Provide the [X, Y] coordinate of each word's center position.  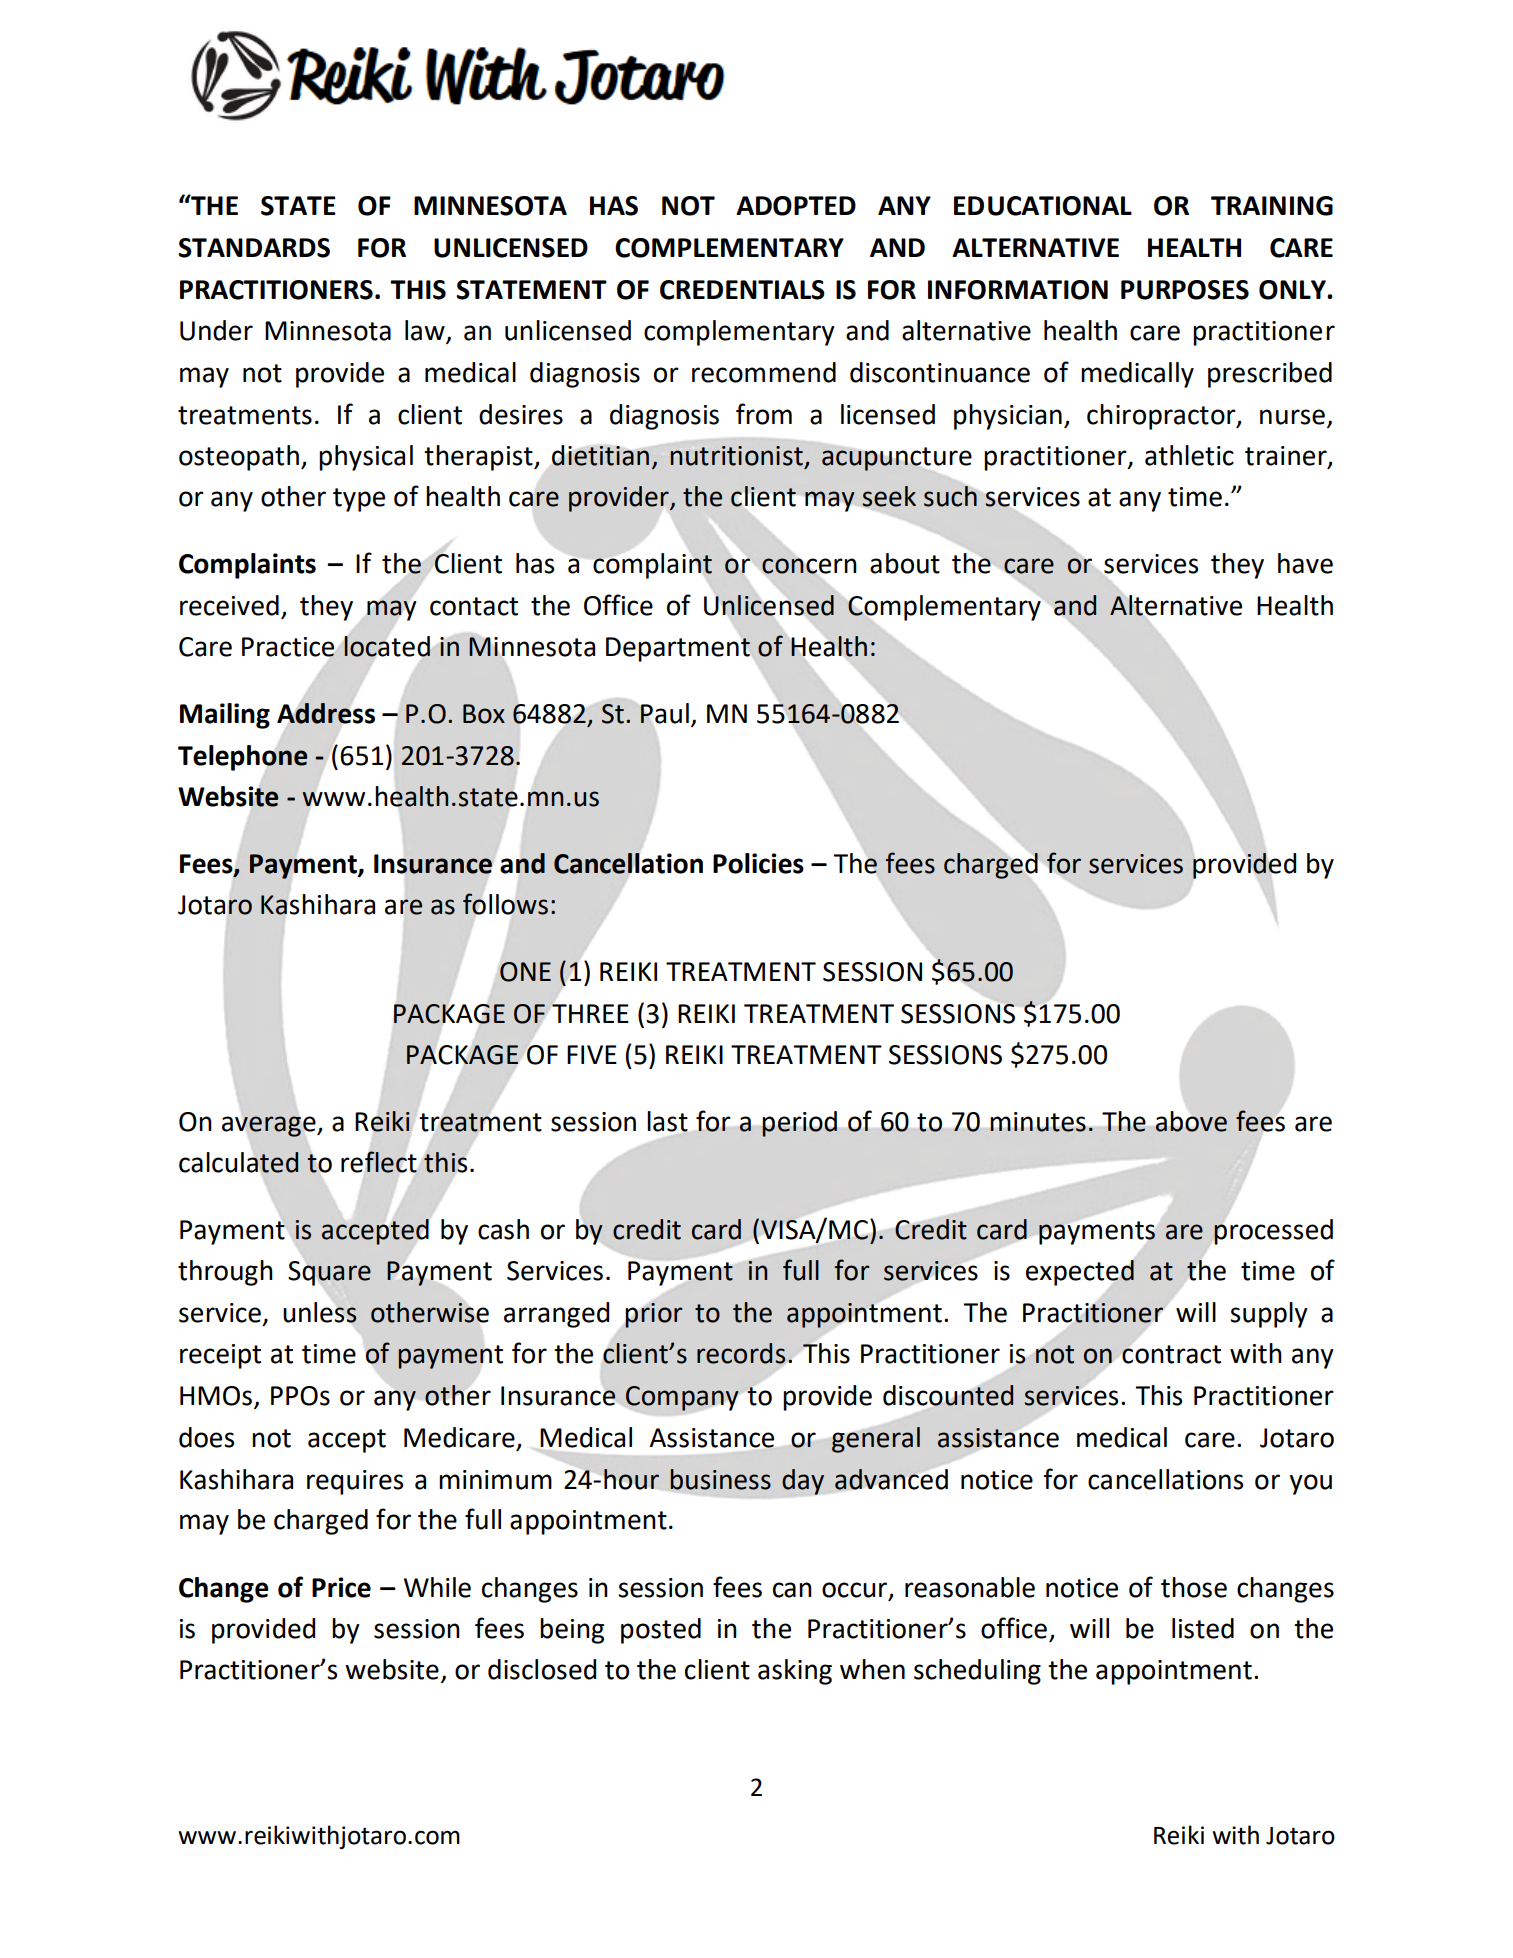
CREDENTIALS [742, 290]
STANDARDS [254, 248]
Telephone [243, 758]
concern [809, 566]
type [359, 500]
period [799, 1124]
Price [341, 1587]
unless [320, 1312]
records [741, 1353]
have [1305, 563]
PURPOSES [1185, 290]
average [270, 1126]
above [1191, 1121]
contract [1171, 1354]
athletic [1189, 455]
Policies [758, 863]
